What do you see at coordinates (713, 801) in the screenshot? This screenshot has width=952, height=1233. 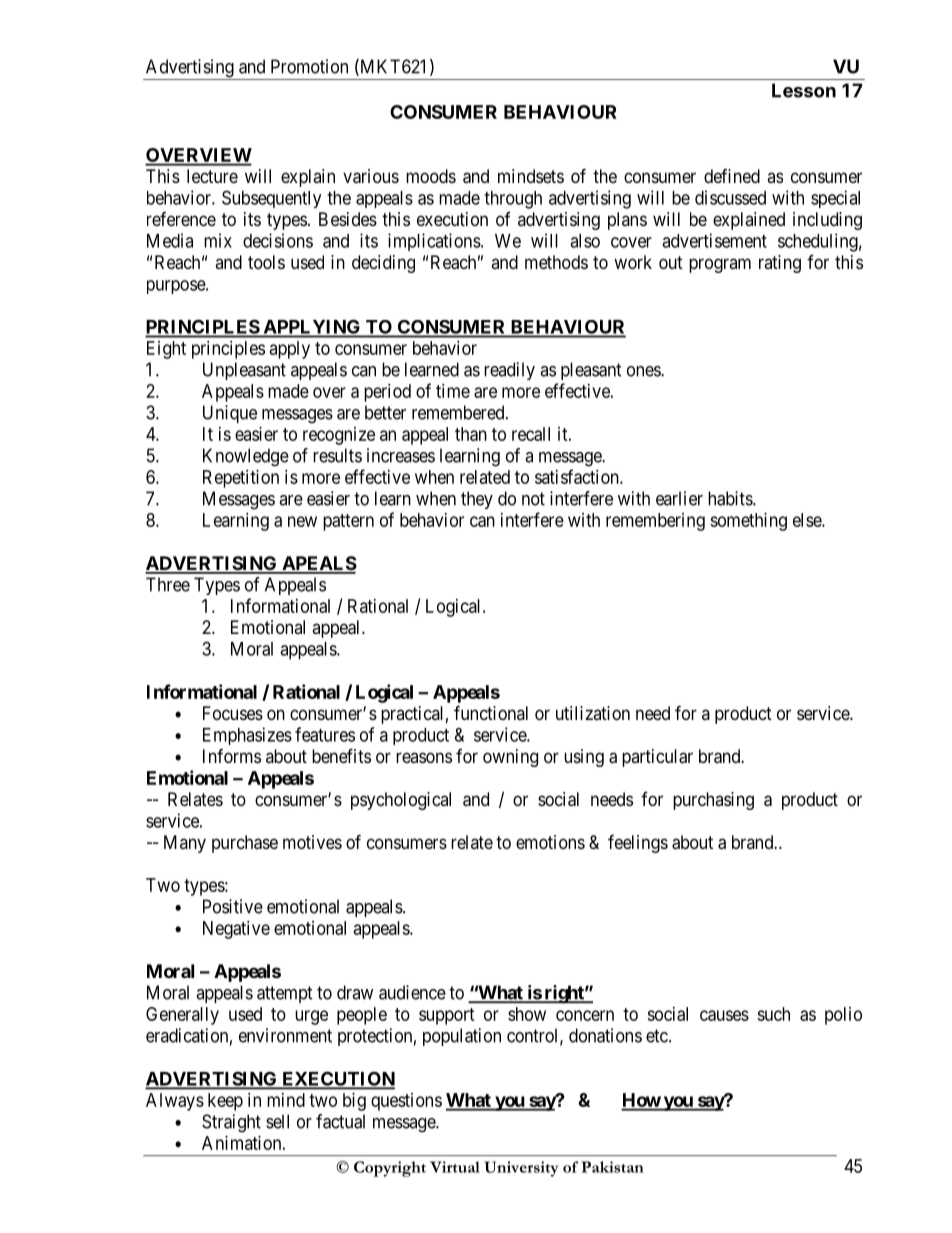 I see `purchasing` at bounding box center [713, 801].
